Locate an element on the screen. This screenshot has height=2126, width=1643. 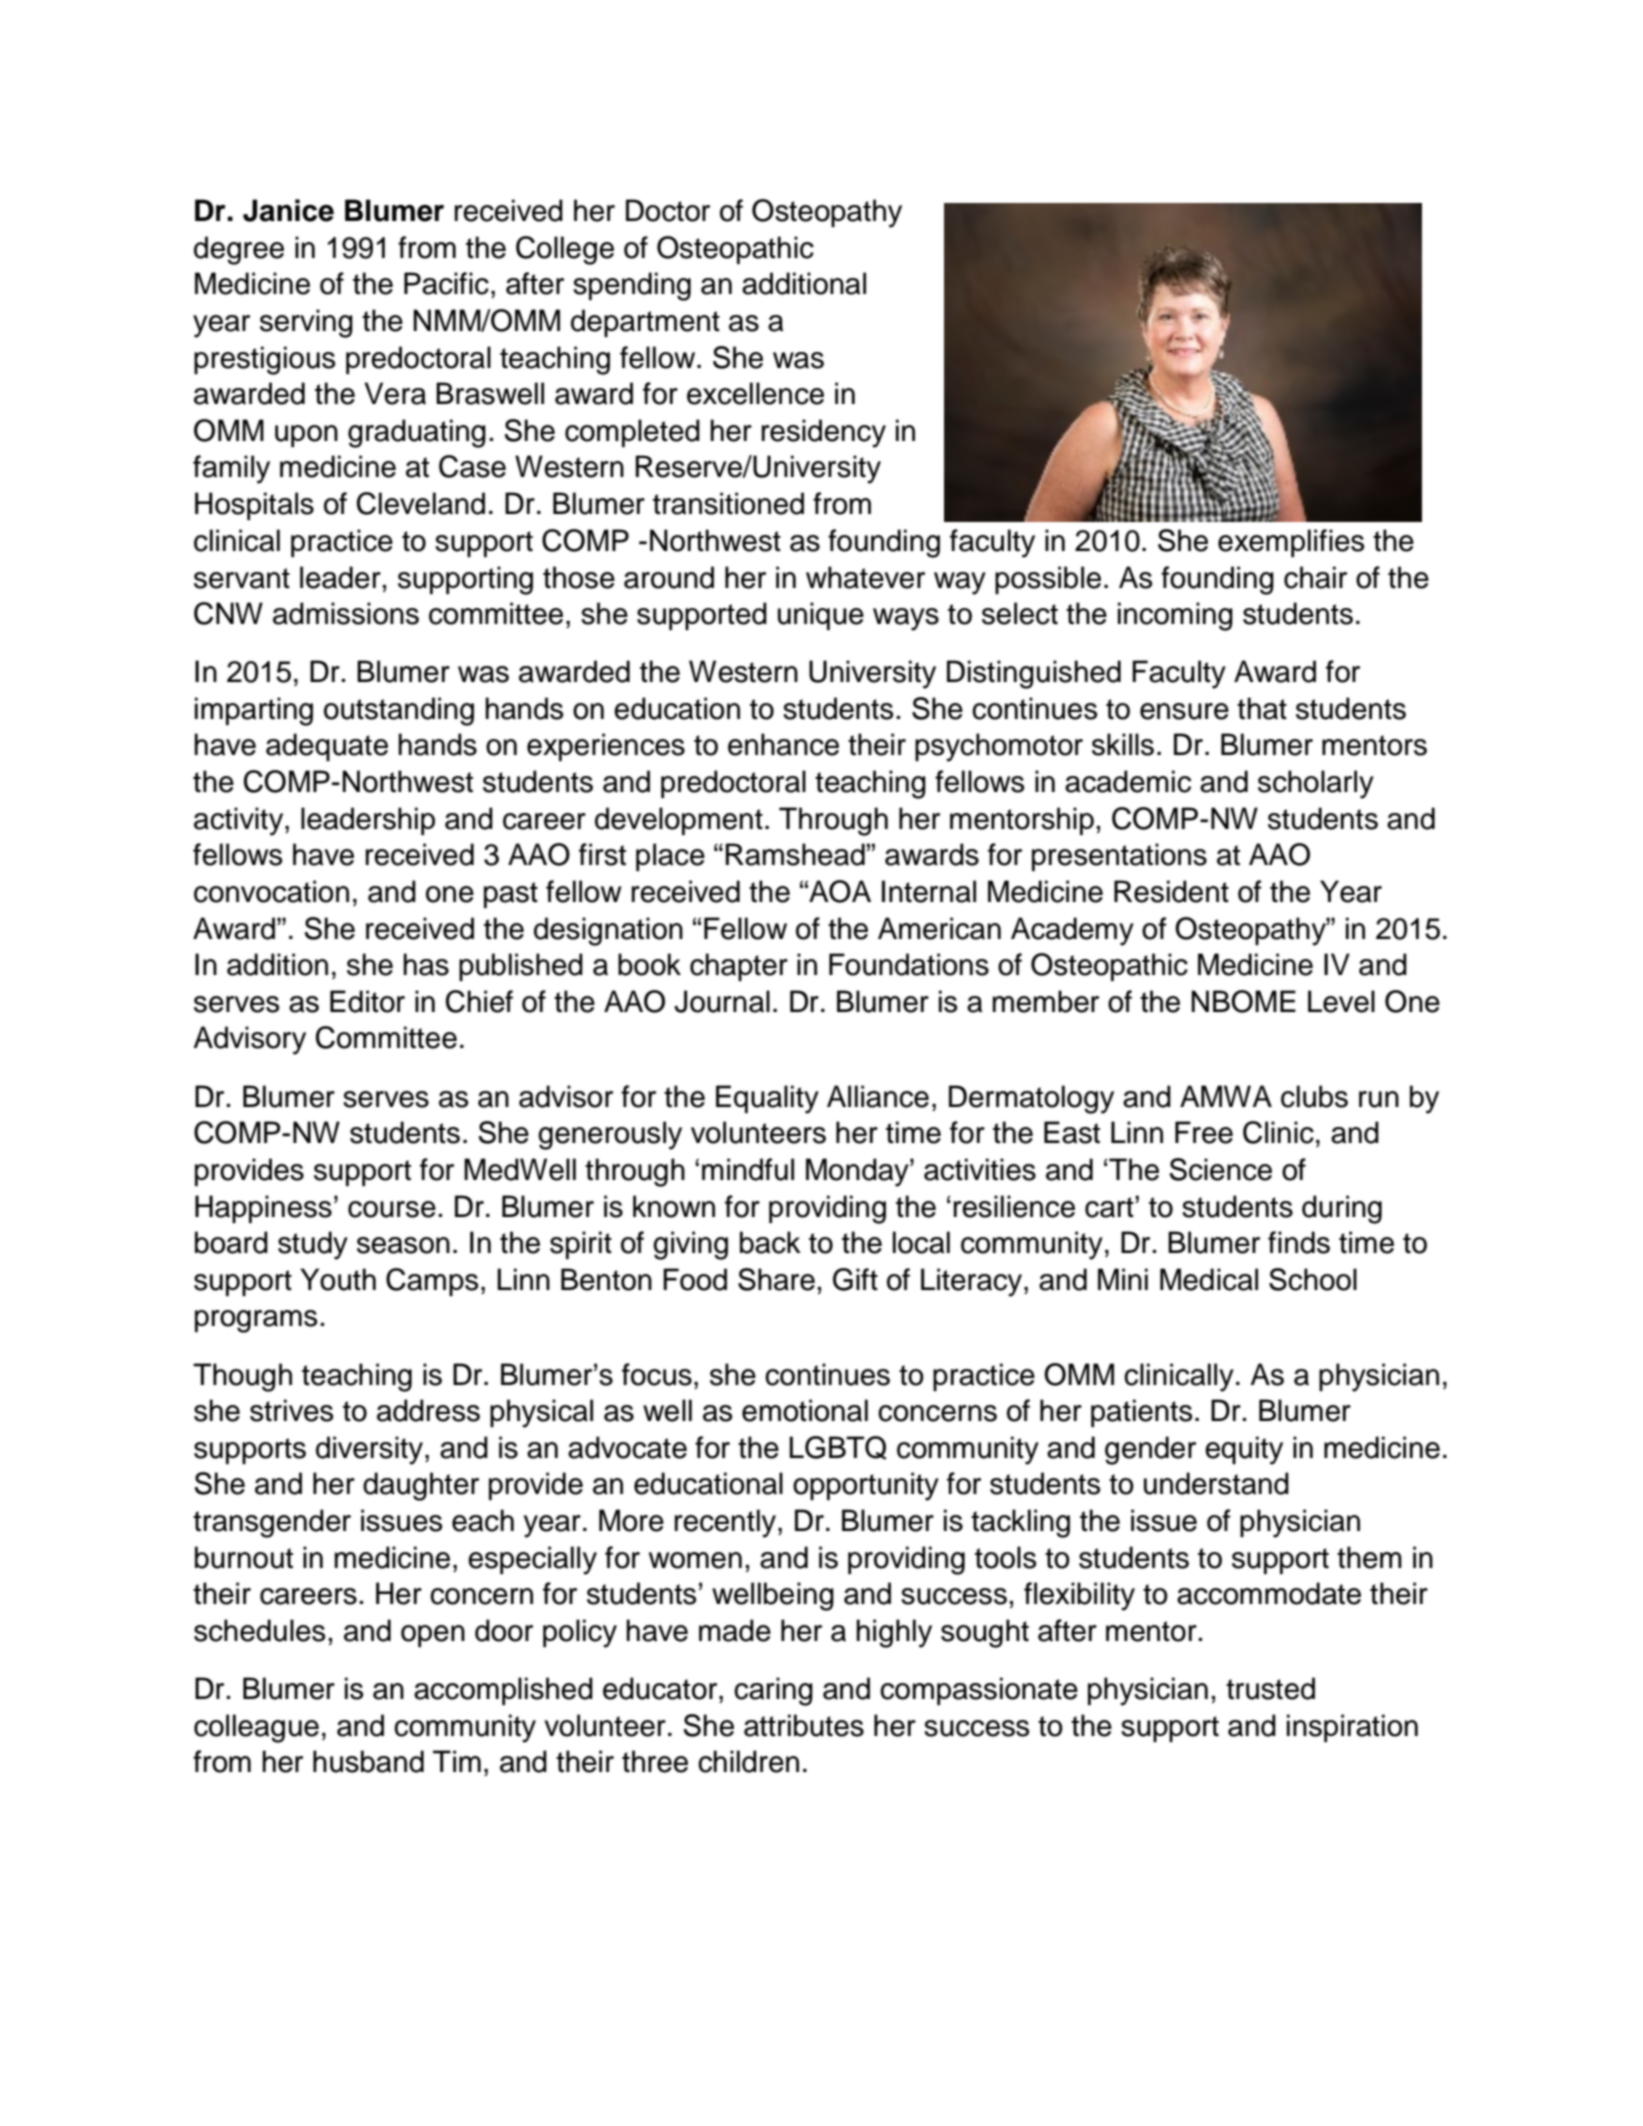
course is located at coordinates (392, 1209).
